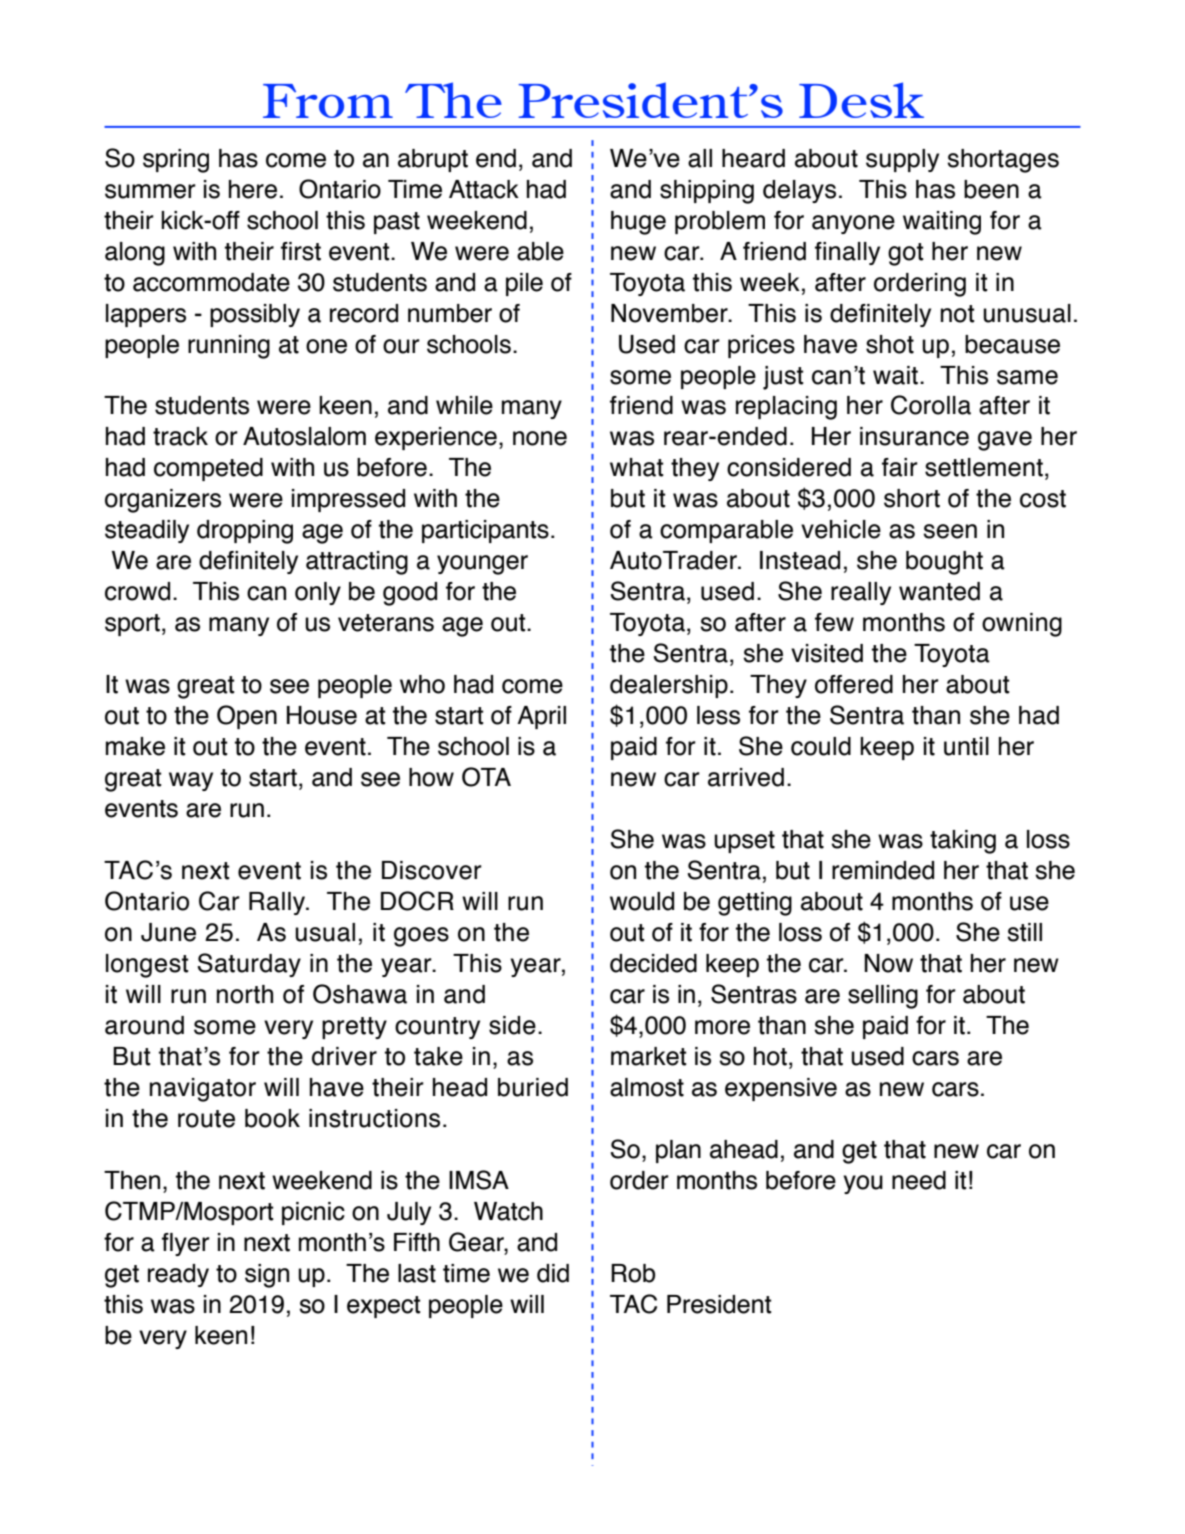 This screenshot has width=1185, height=1534. I want to click on until, so click(966, 746).
